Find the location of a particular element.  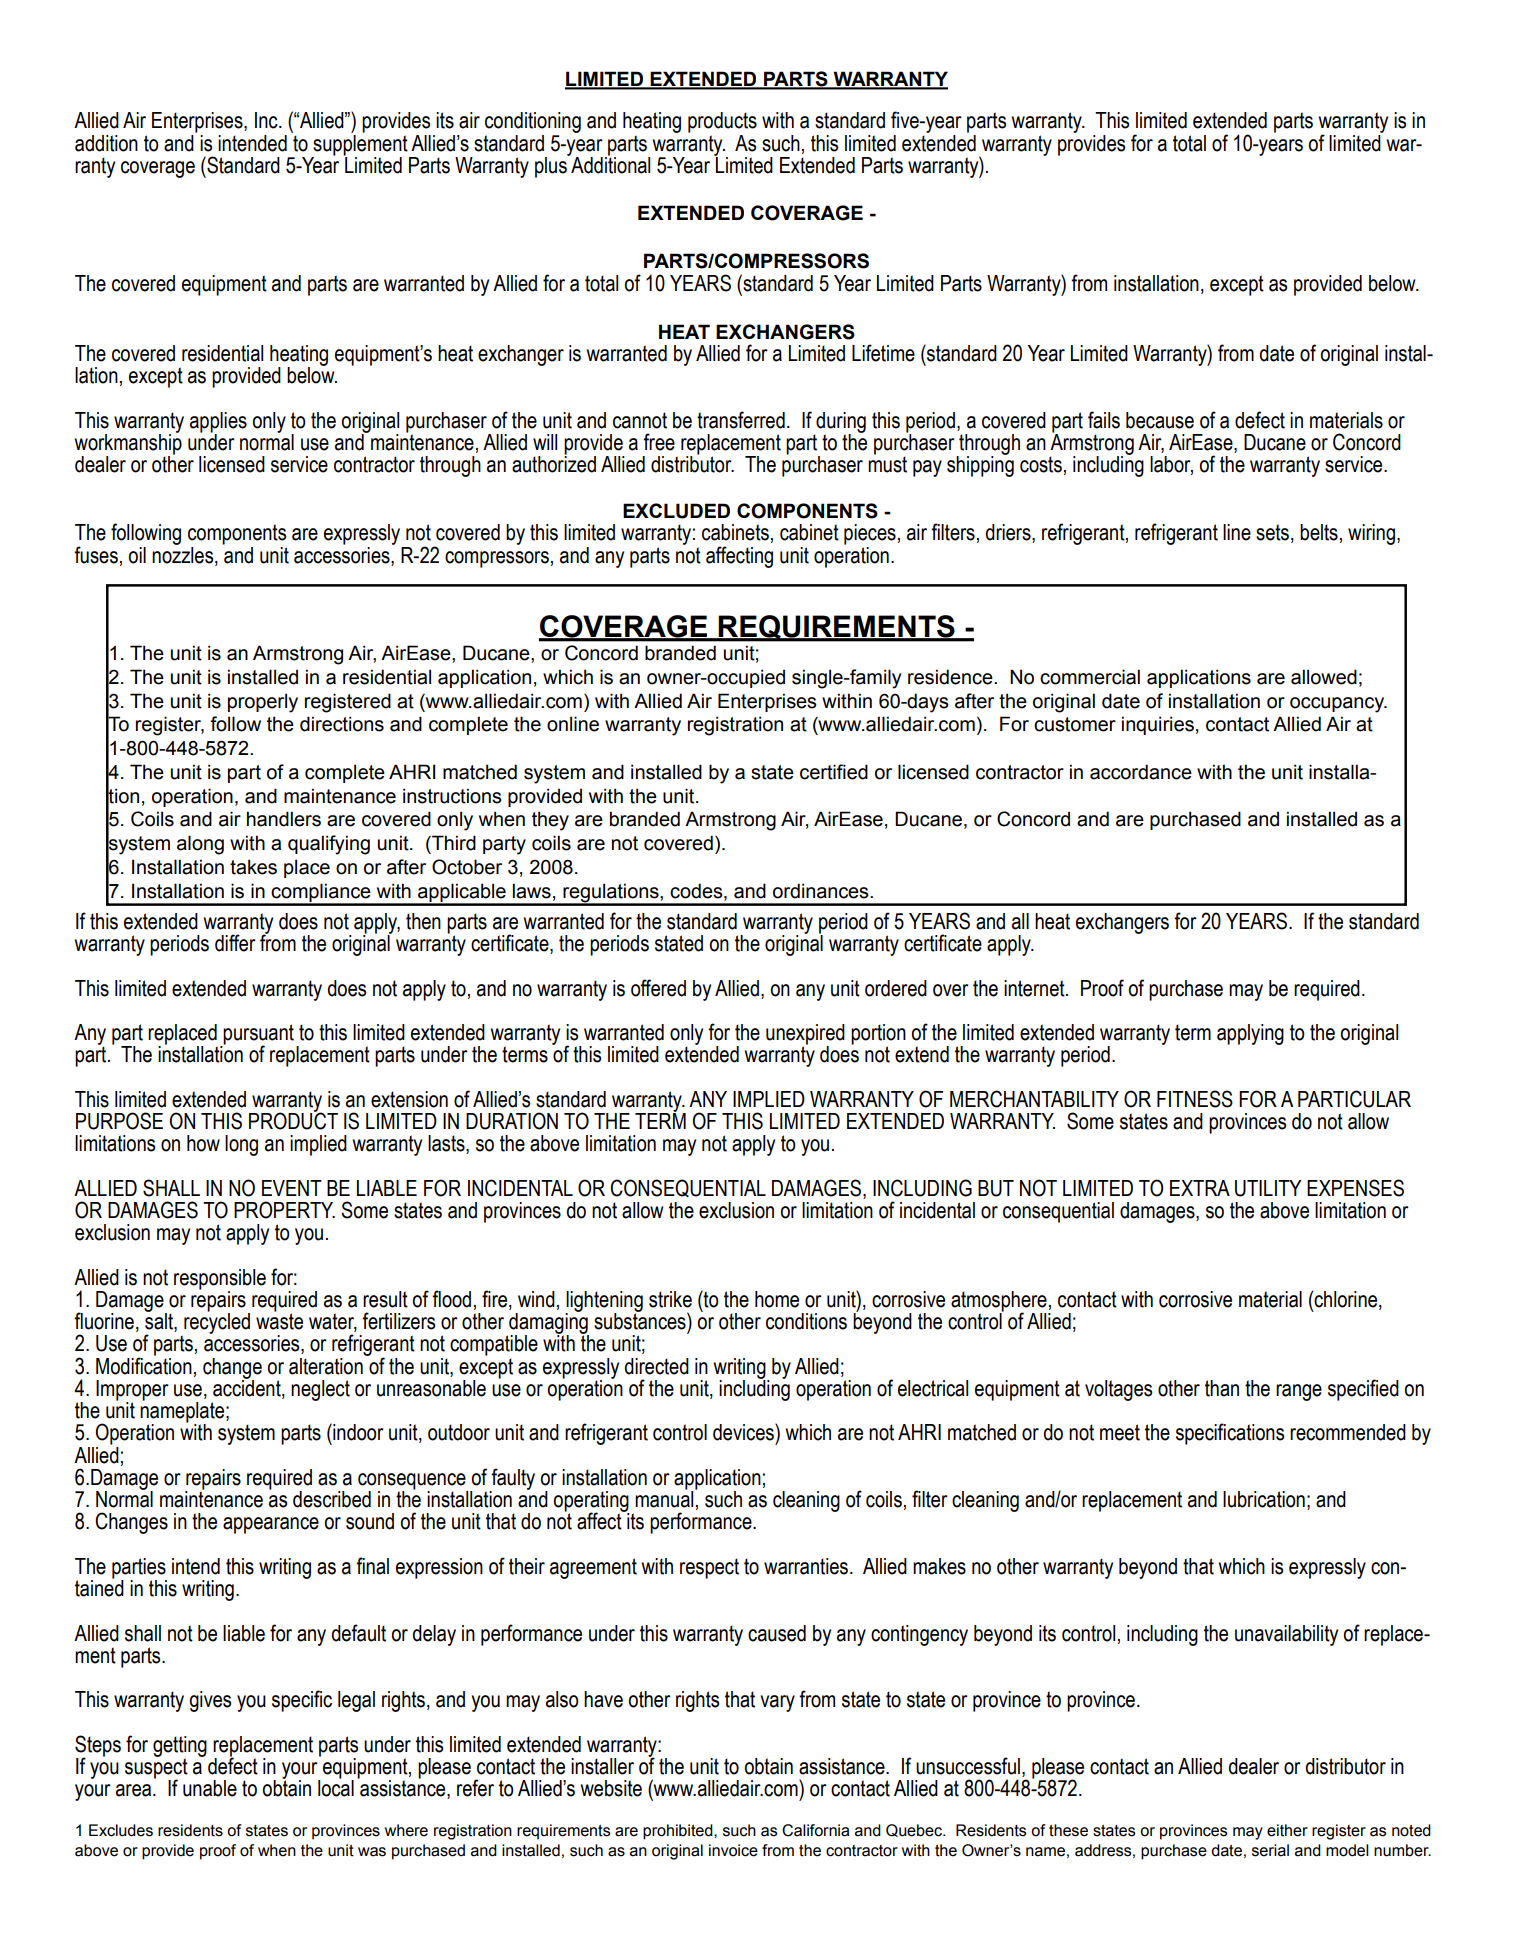

responsible is located at coordinates (220, 1280).
